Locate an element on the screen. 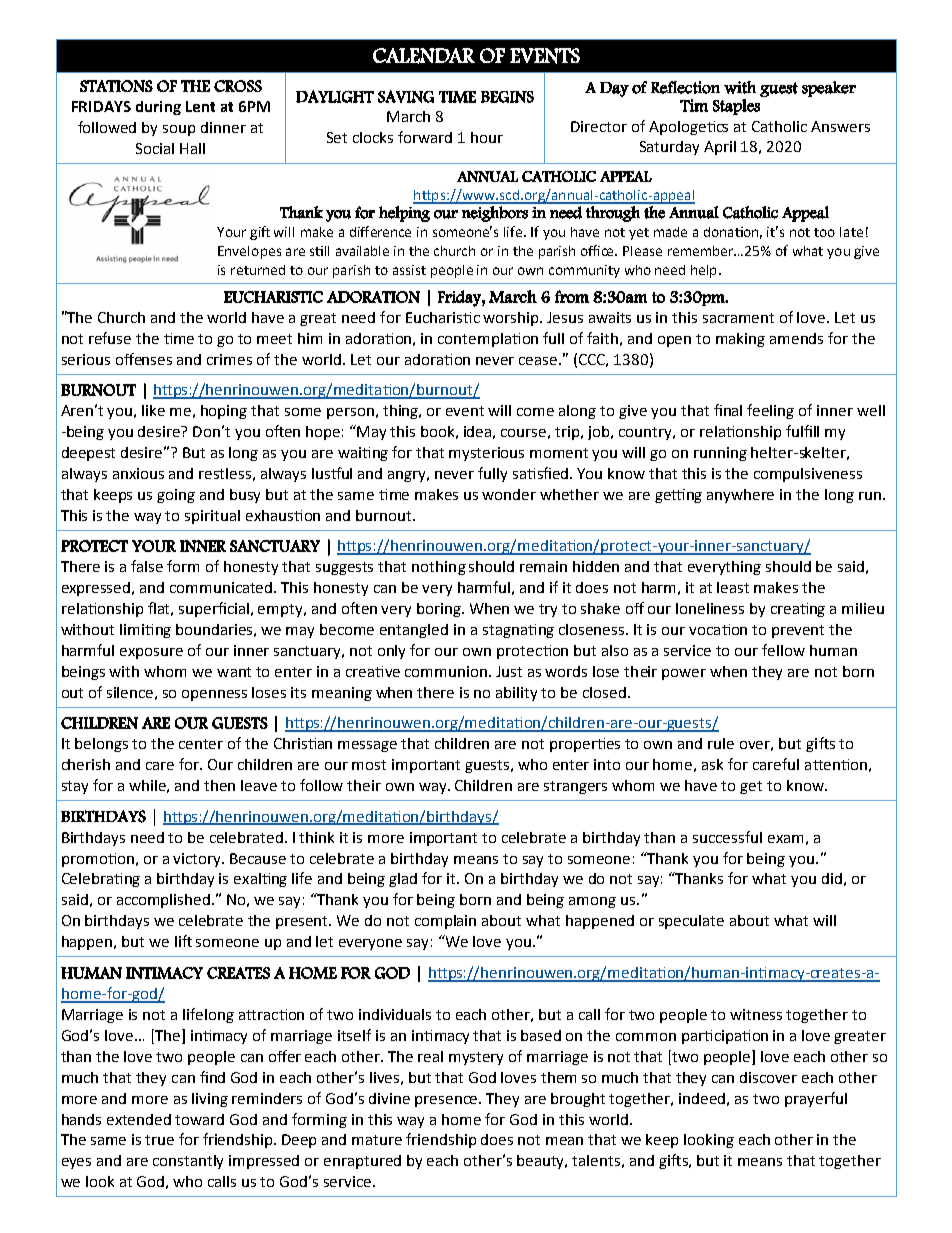 This screenshot has width=952, height=1233. wonder is located at coordinates (509, 494).
